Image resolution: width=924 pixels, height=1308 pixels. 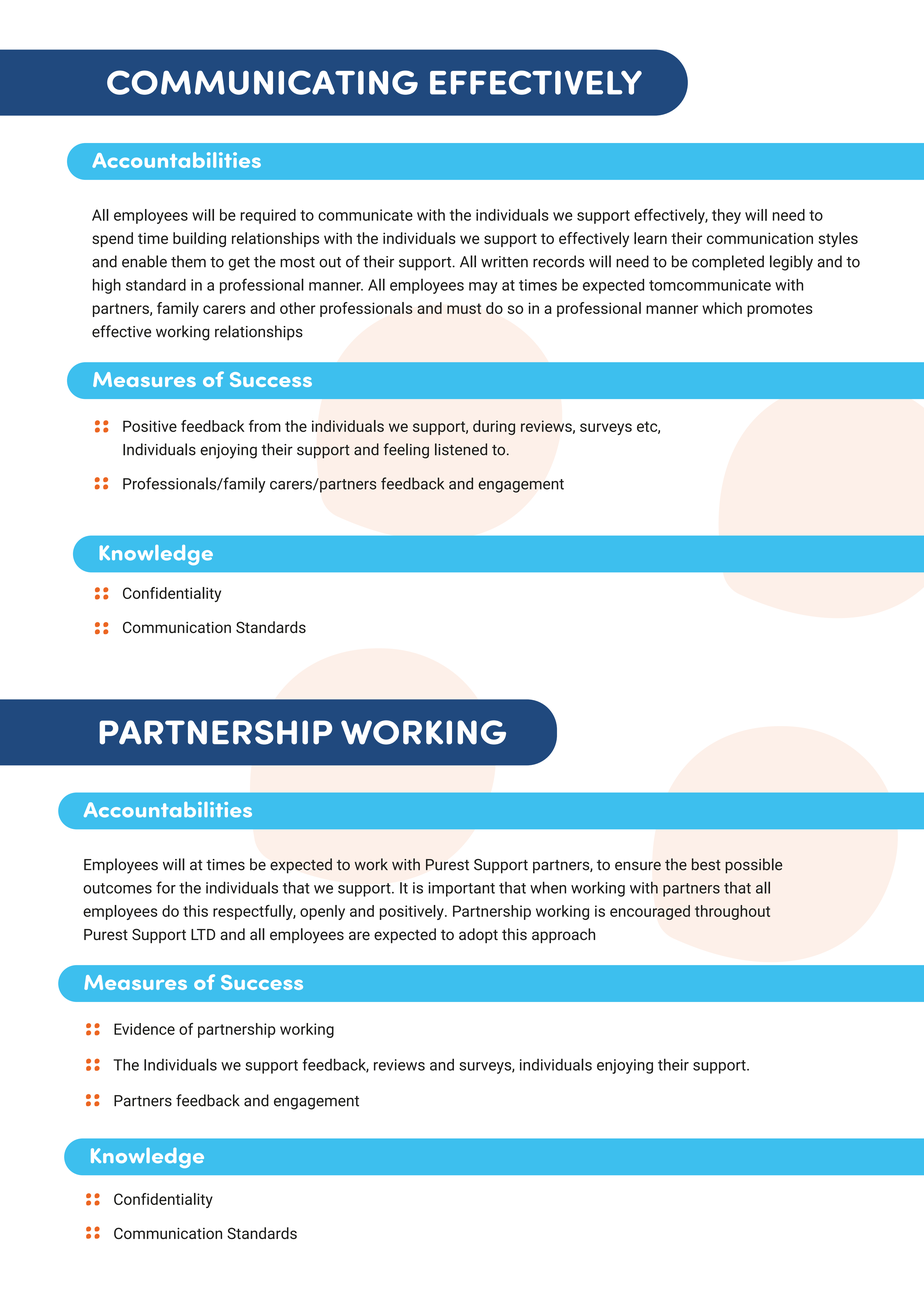 I want to click on possible, so click(x=753, y=866).
